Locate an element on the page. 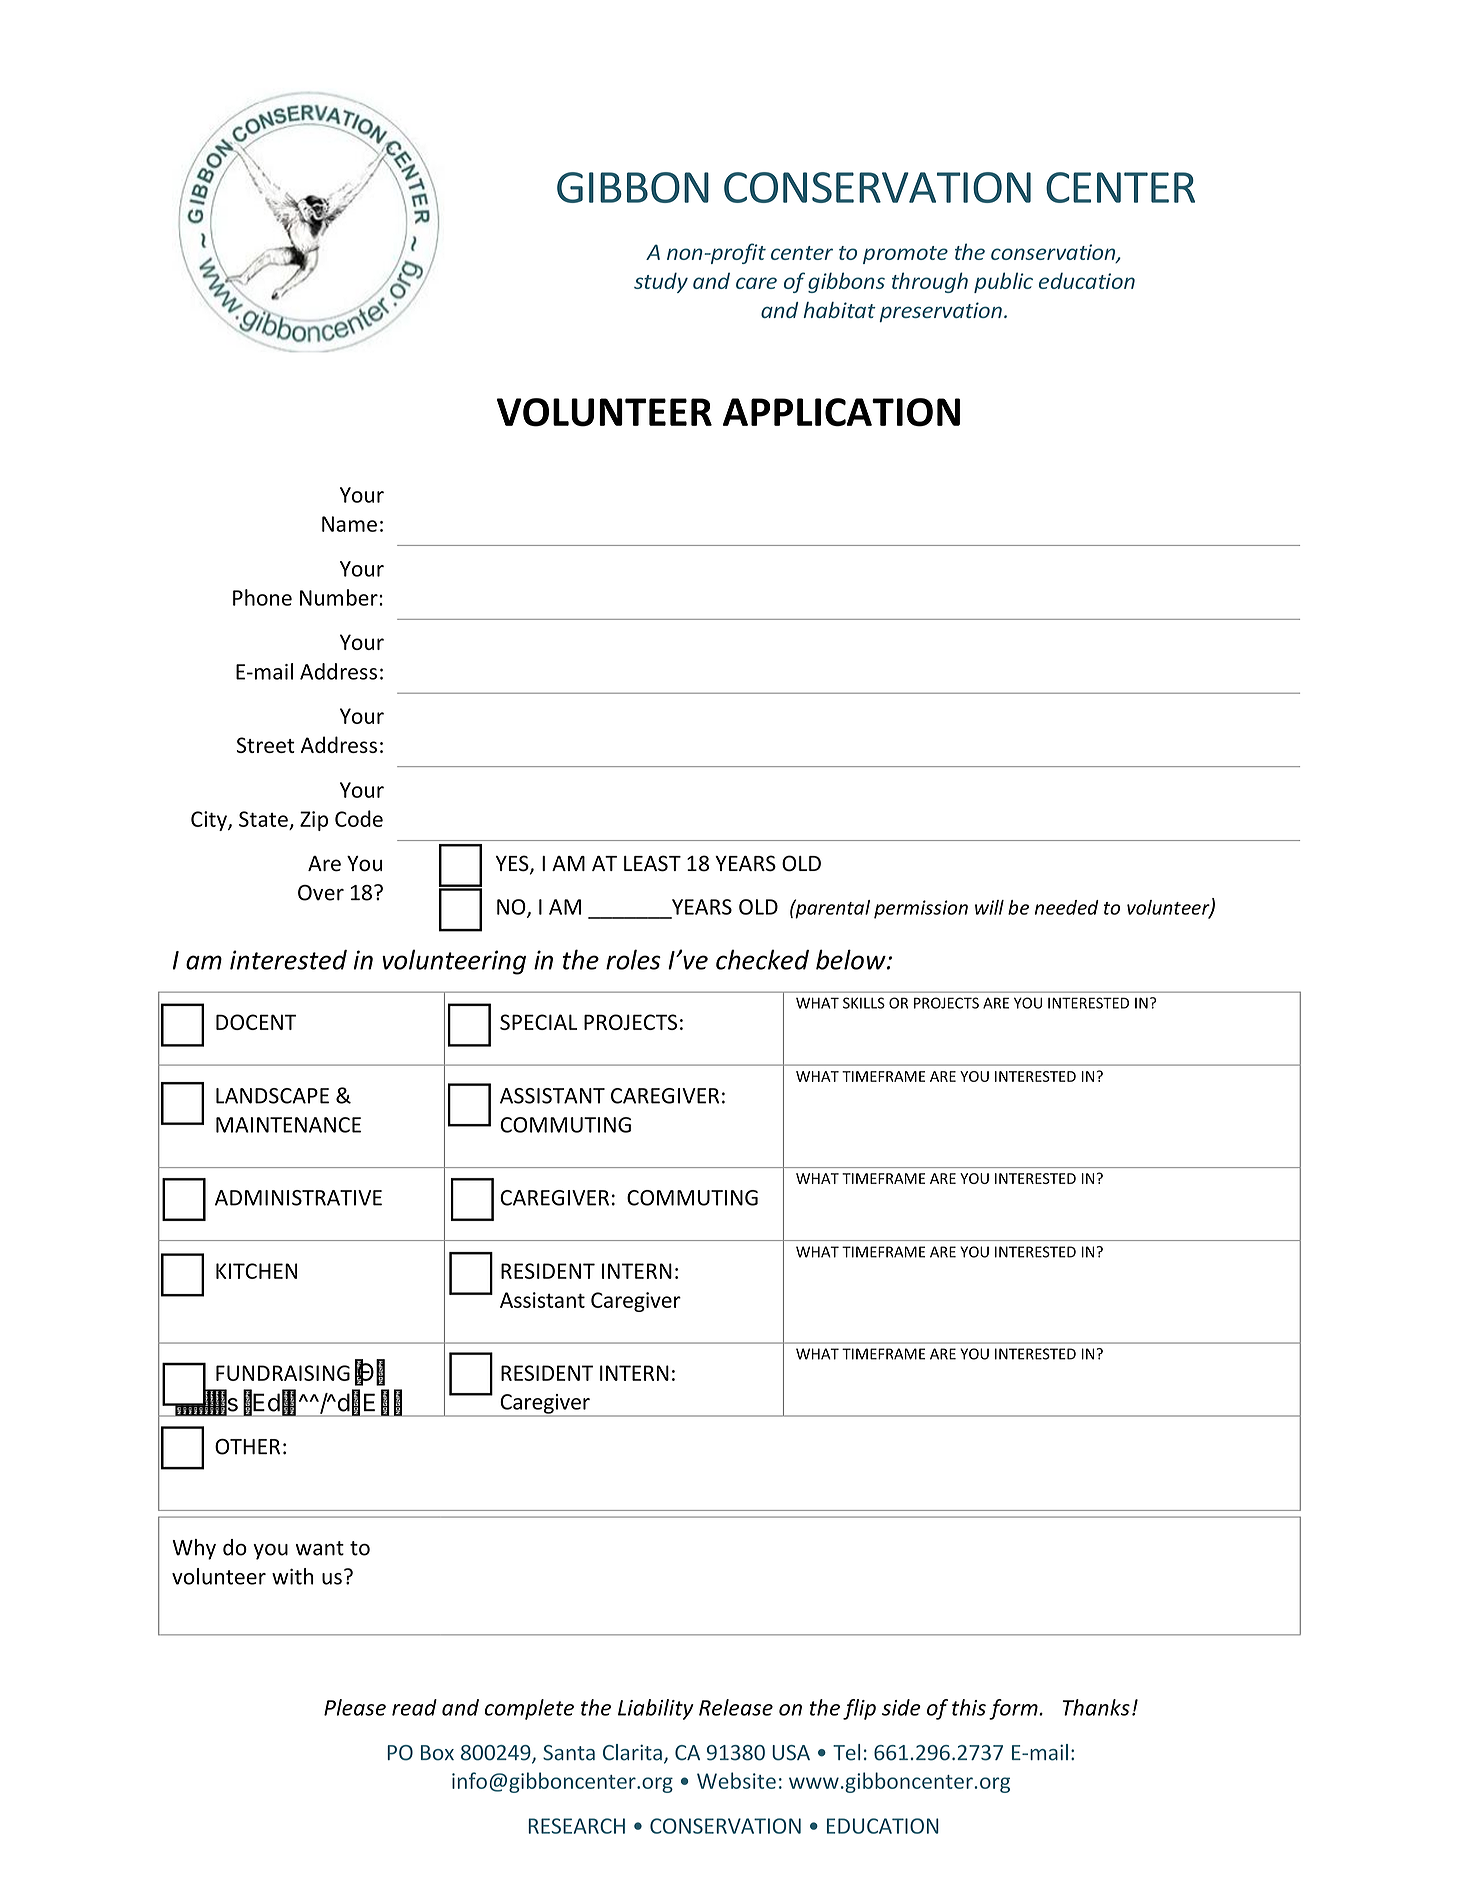 Image resolution: width=1459 pixels, height=1888 pixels. Please is located at coordinates (355, 1707).
